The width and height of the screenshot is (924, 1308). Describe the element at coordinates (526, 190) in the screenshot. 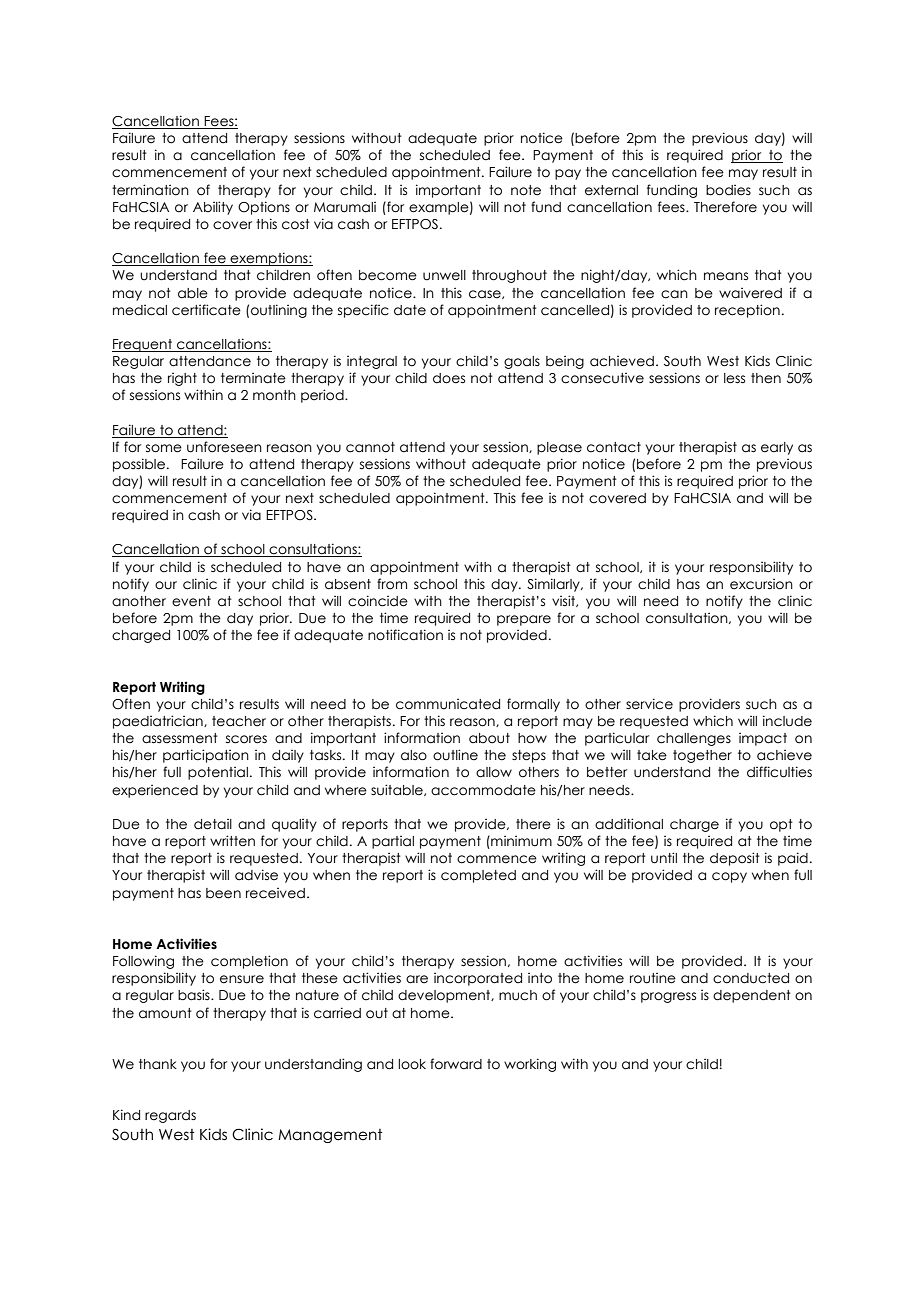

I see `note` at that location.
